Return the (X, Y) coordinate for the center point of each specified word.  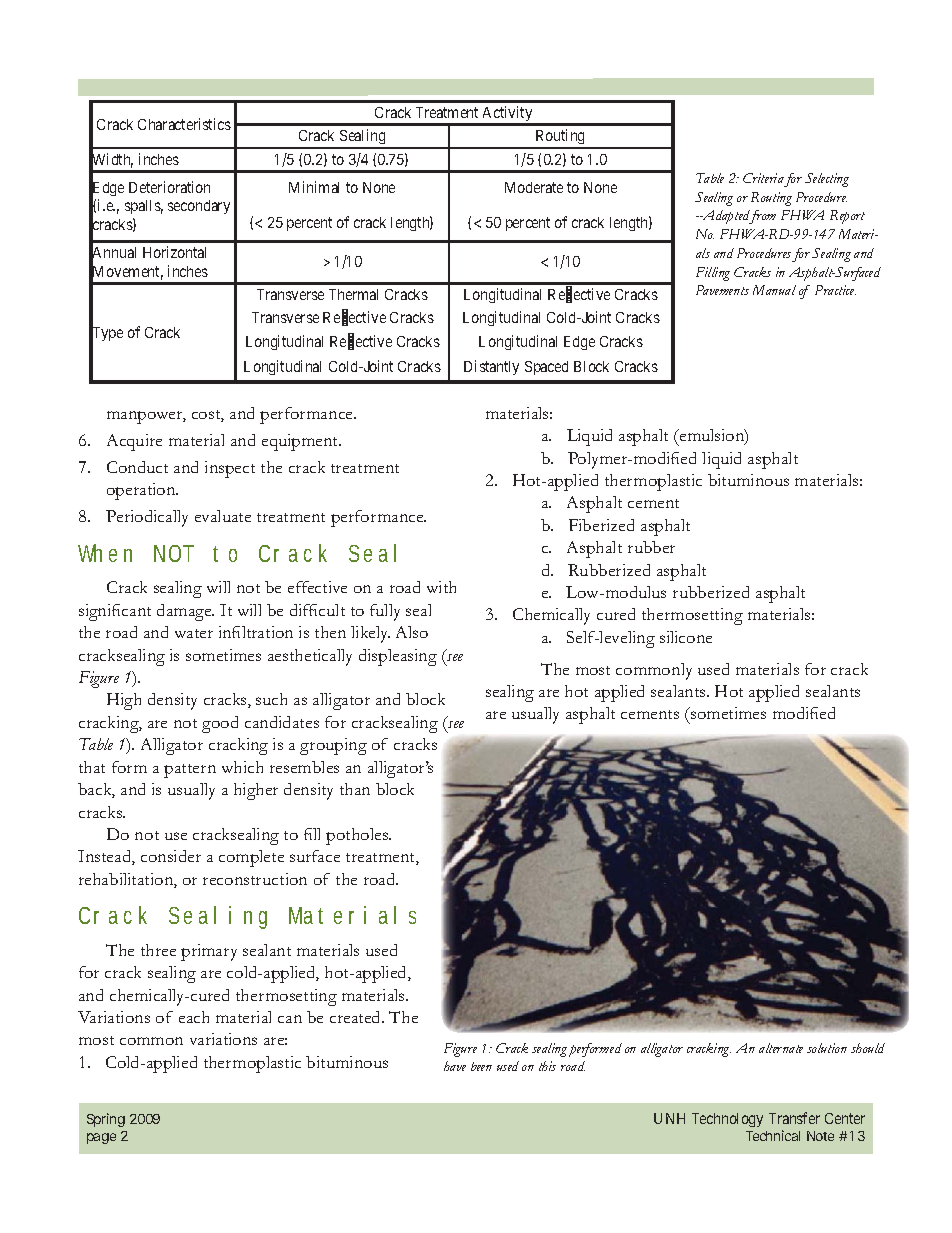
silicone (686, 637)
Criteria (763, 178)
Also (412, 632)
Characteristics (184, 124)
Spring (106, 1120)
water (194, 633)
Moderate (534, 187)
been (481, 1066)
